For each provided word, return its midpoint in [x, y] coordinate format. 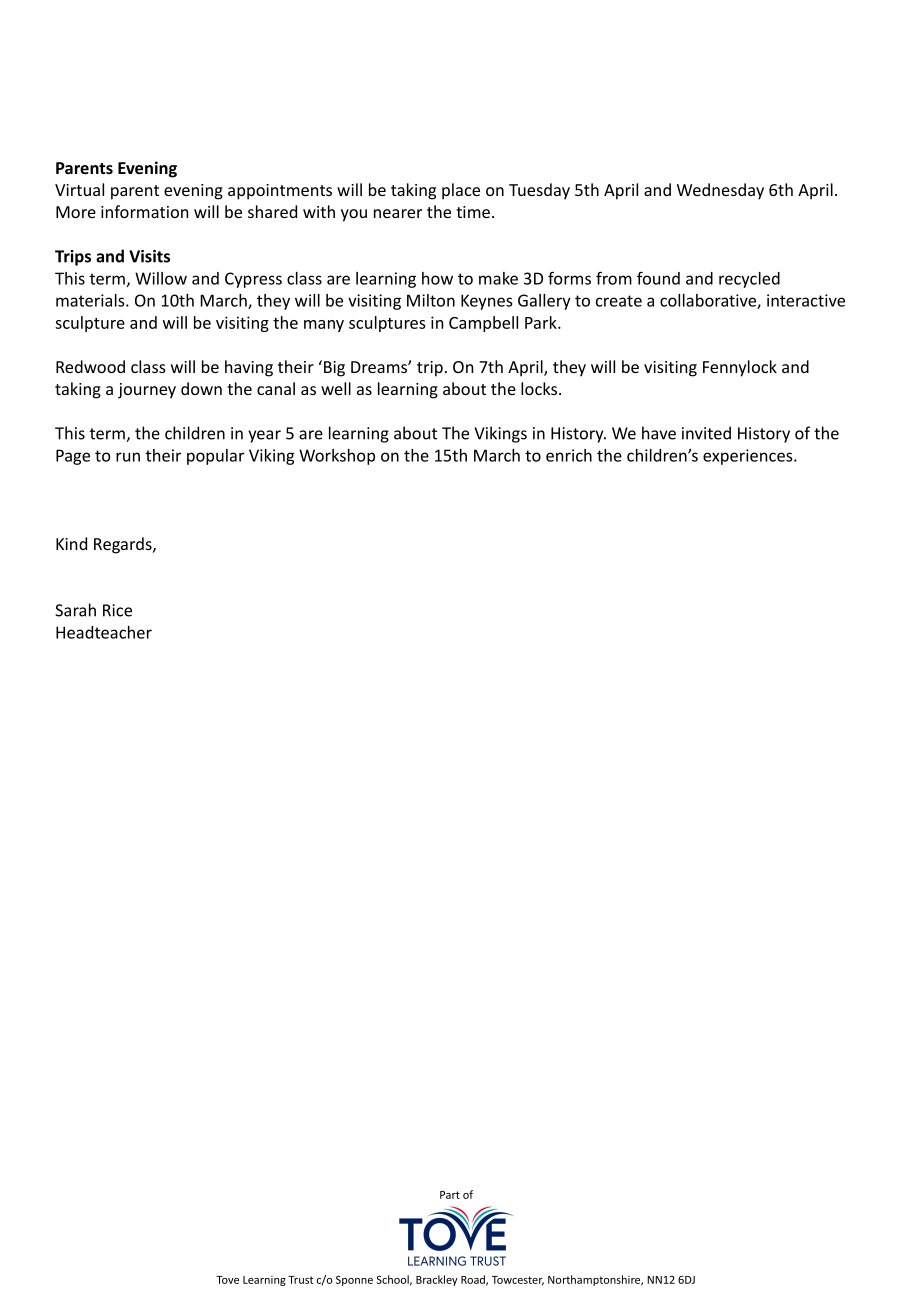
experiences [749, 457]
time [473, 212]
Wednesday [720, 191]
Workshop [337, 457]
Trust [300, 1280]
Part [450, 1195]
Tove [227, 1280]
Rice [117, 610]
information [144, 211]
